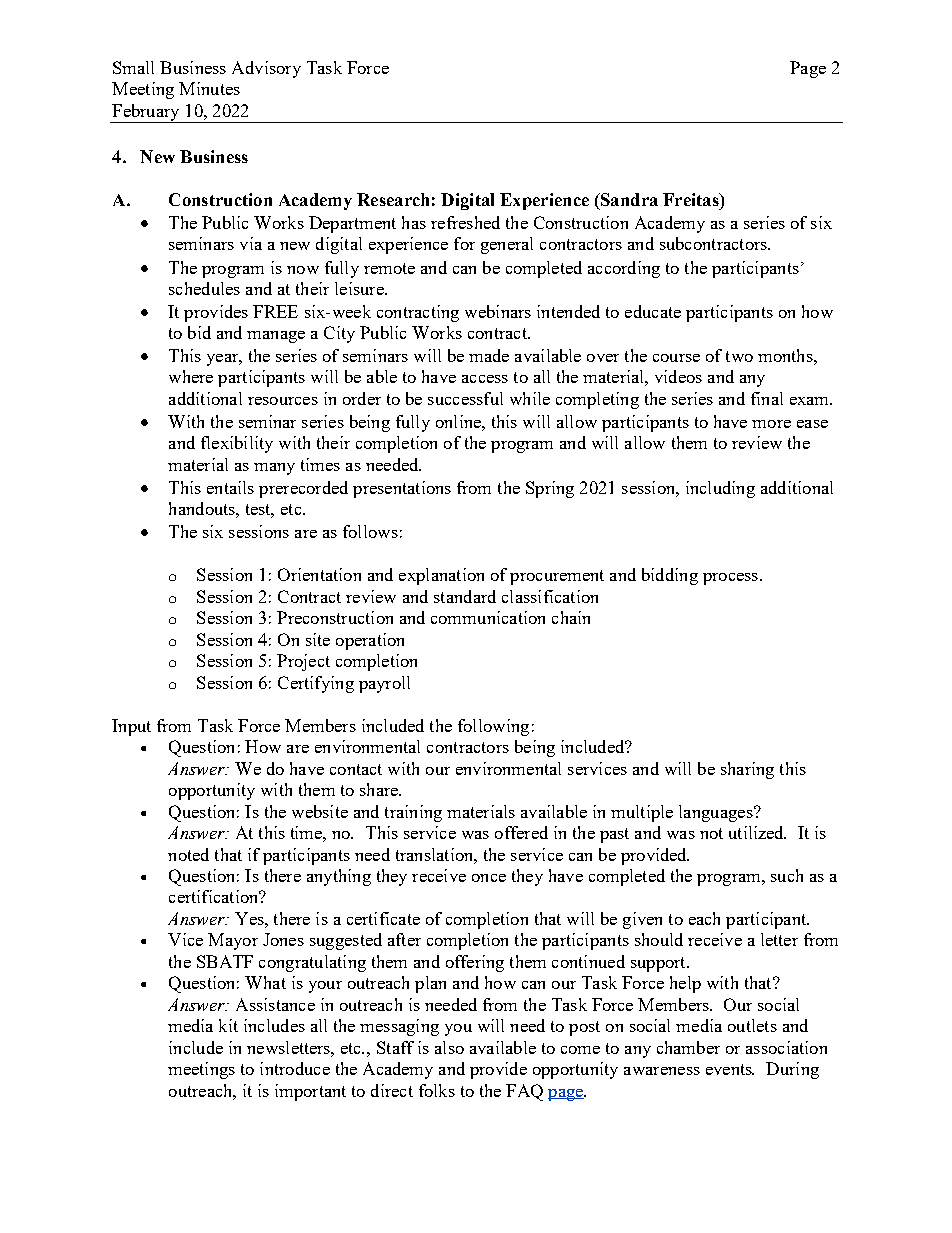  I want to click on where, so click(191, 376).
